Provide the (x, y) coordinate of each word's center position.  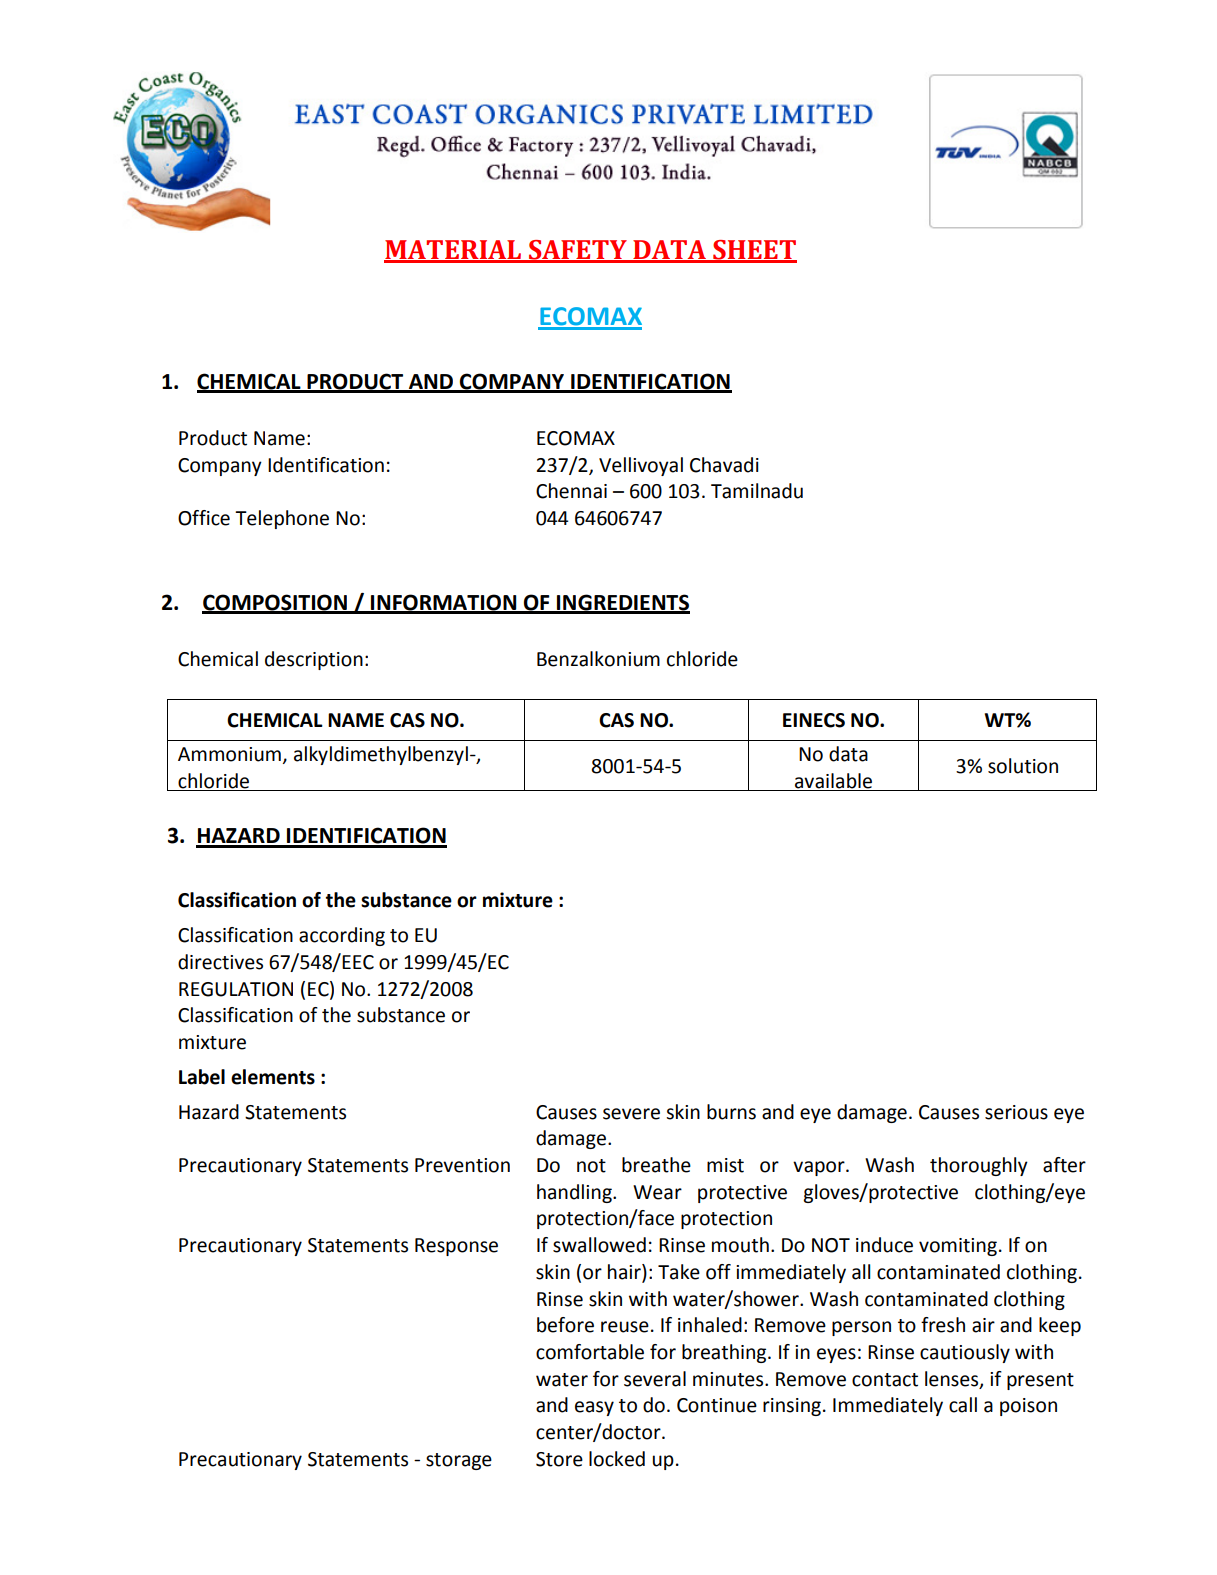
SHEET (754, 251)
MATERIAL (454, 251)
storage (459, 1461)
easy (594, 1408)
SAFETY (578, 251)
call (963, 1405)
